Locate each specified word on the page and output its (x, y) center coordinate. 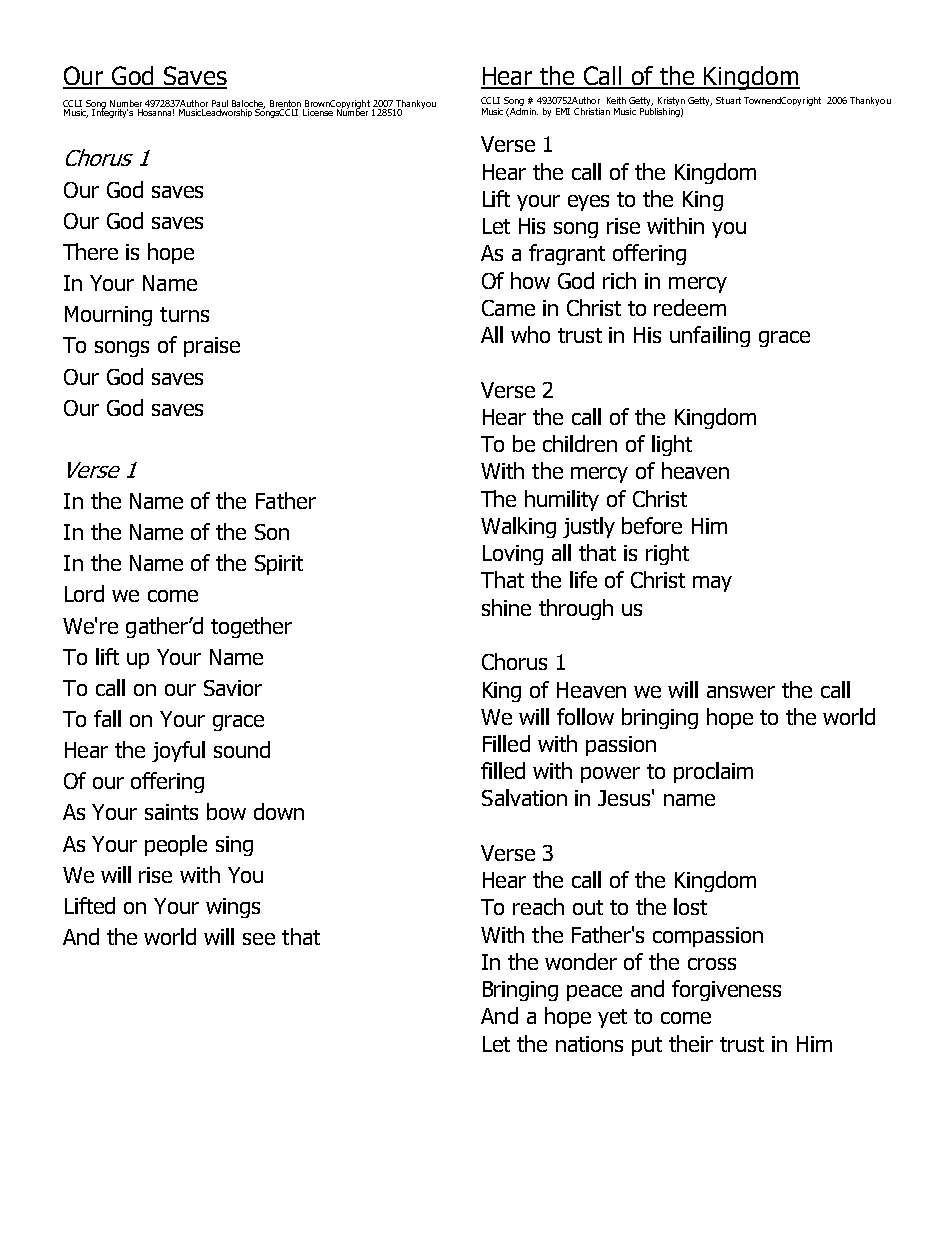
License (318, 112)
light (672, 445)
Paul (220, 103)
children (580, 443)
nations (589, 1044)
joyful (178, 751)
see (259, 939)
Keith (616, 100)
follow (585, 716)
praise (212, 347)
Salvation (524, 797)
